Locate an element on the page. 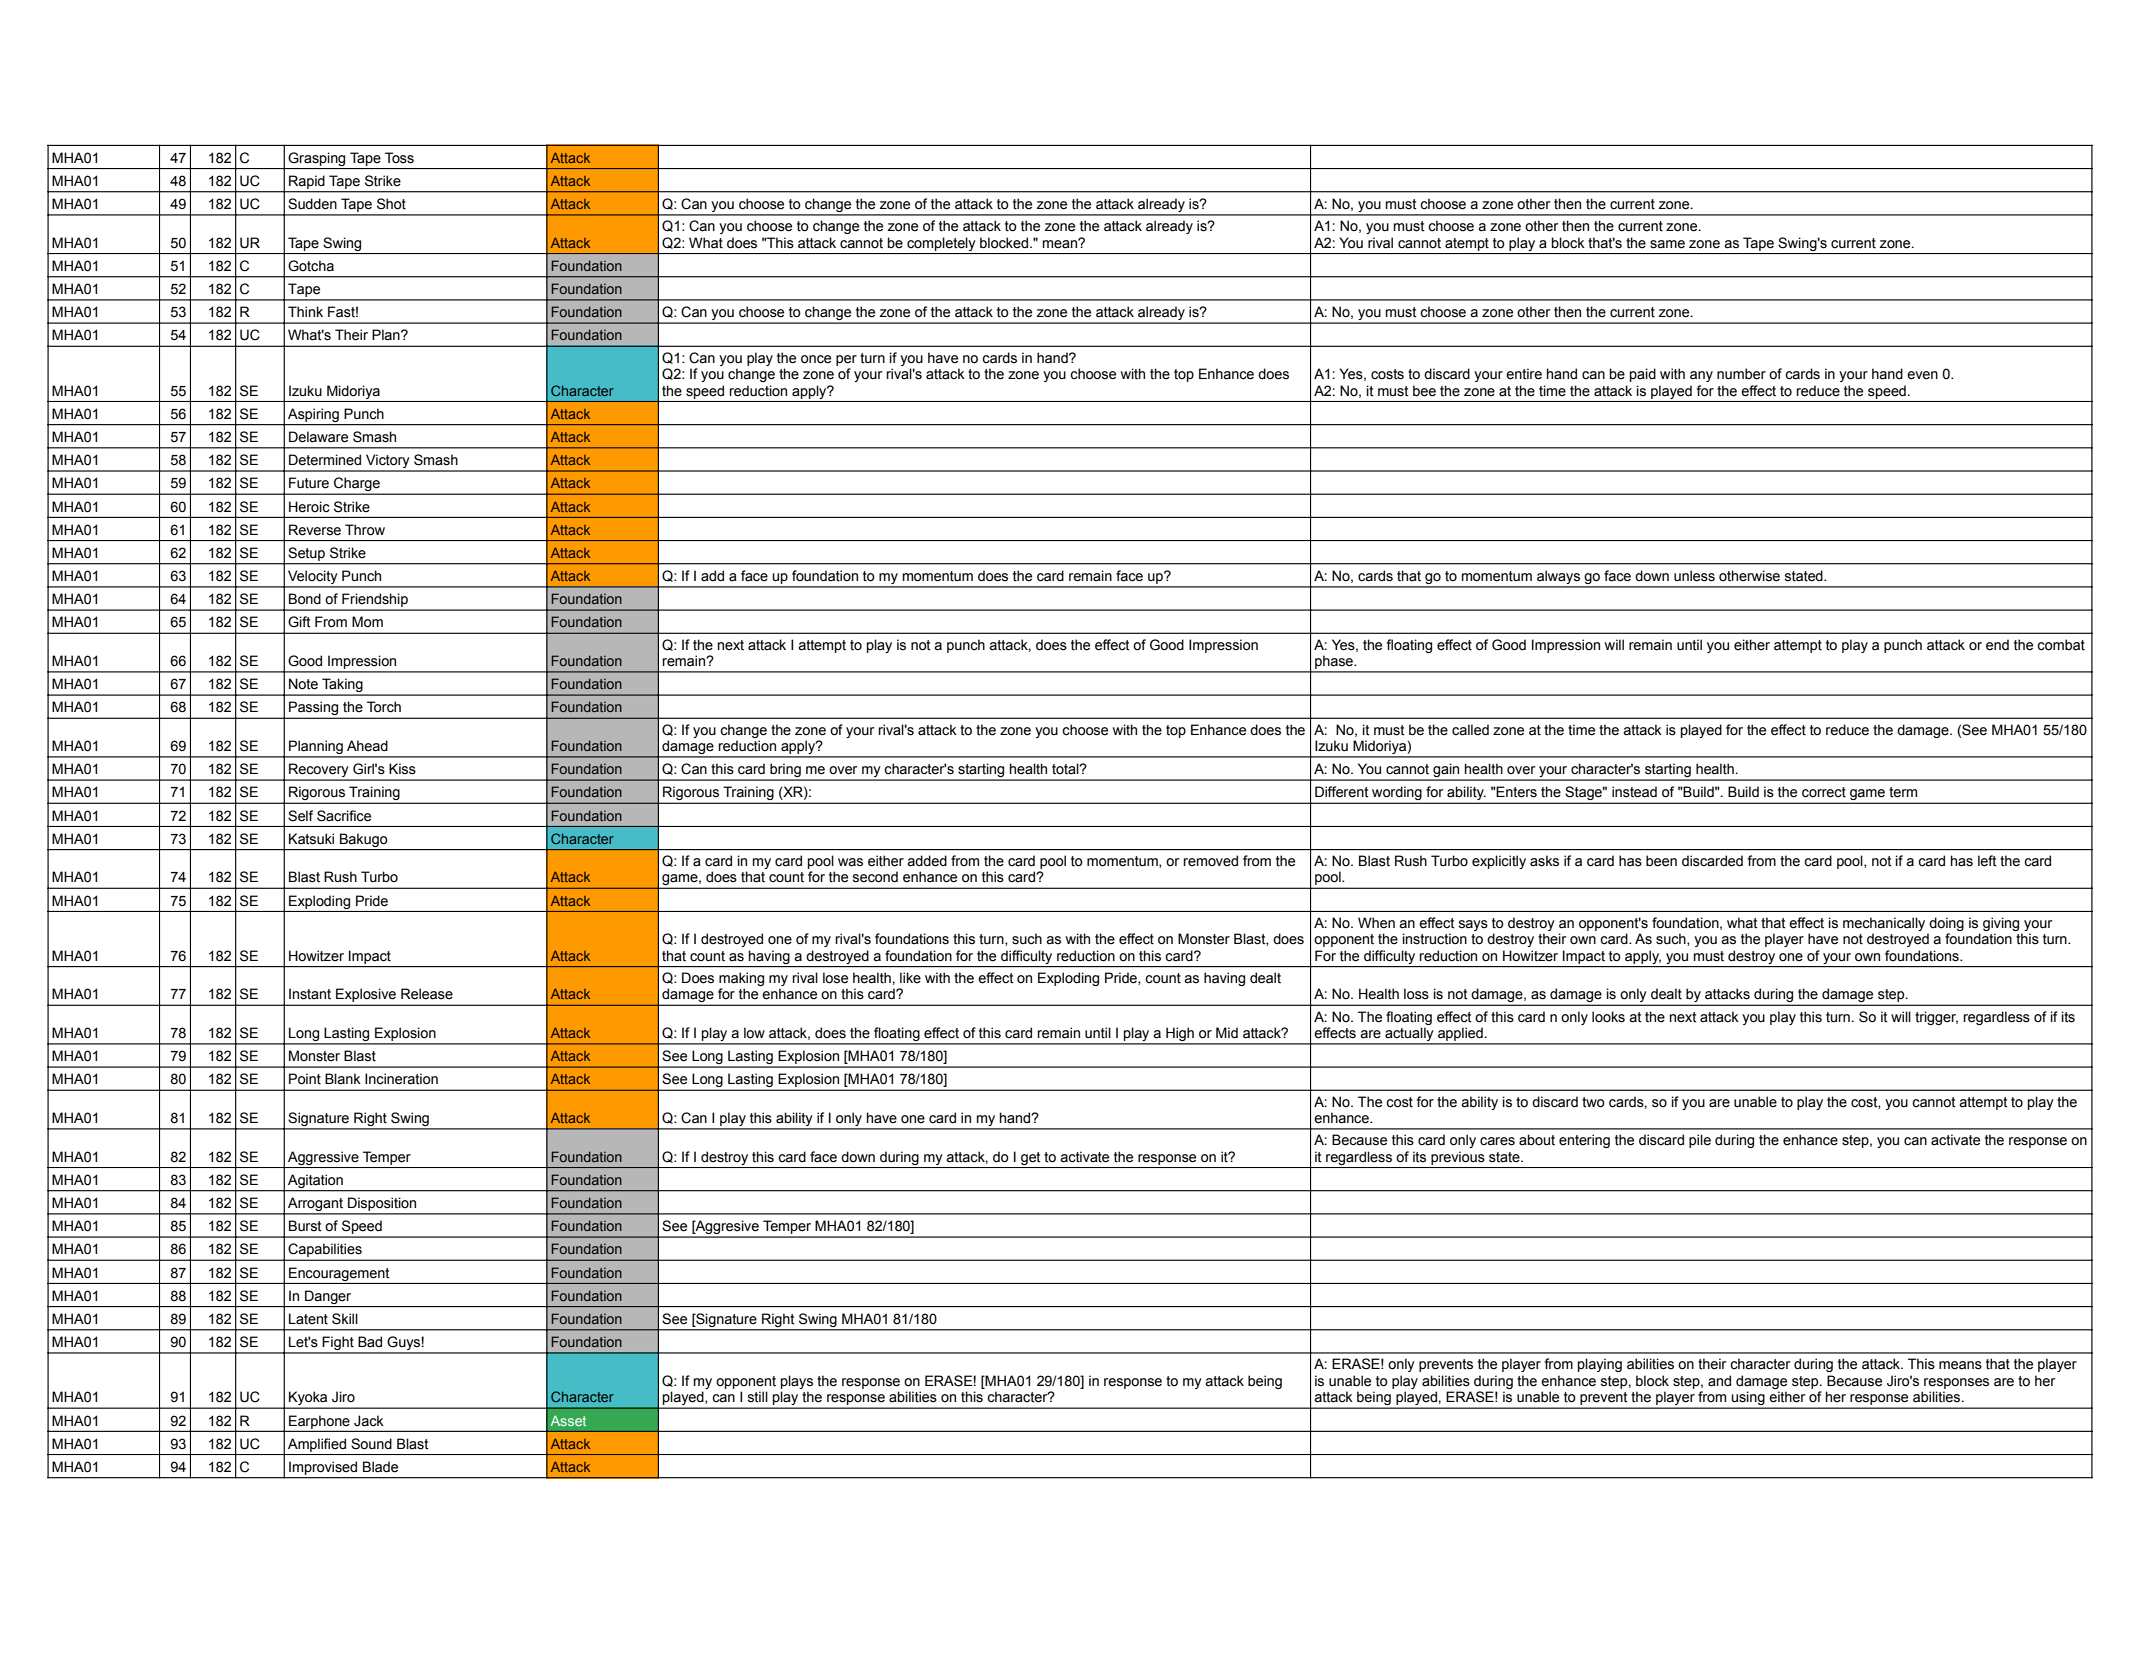 The image size is (2140, 1654). completely is located at coordinates (941, 244).
